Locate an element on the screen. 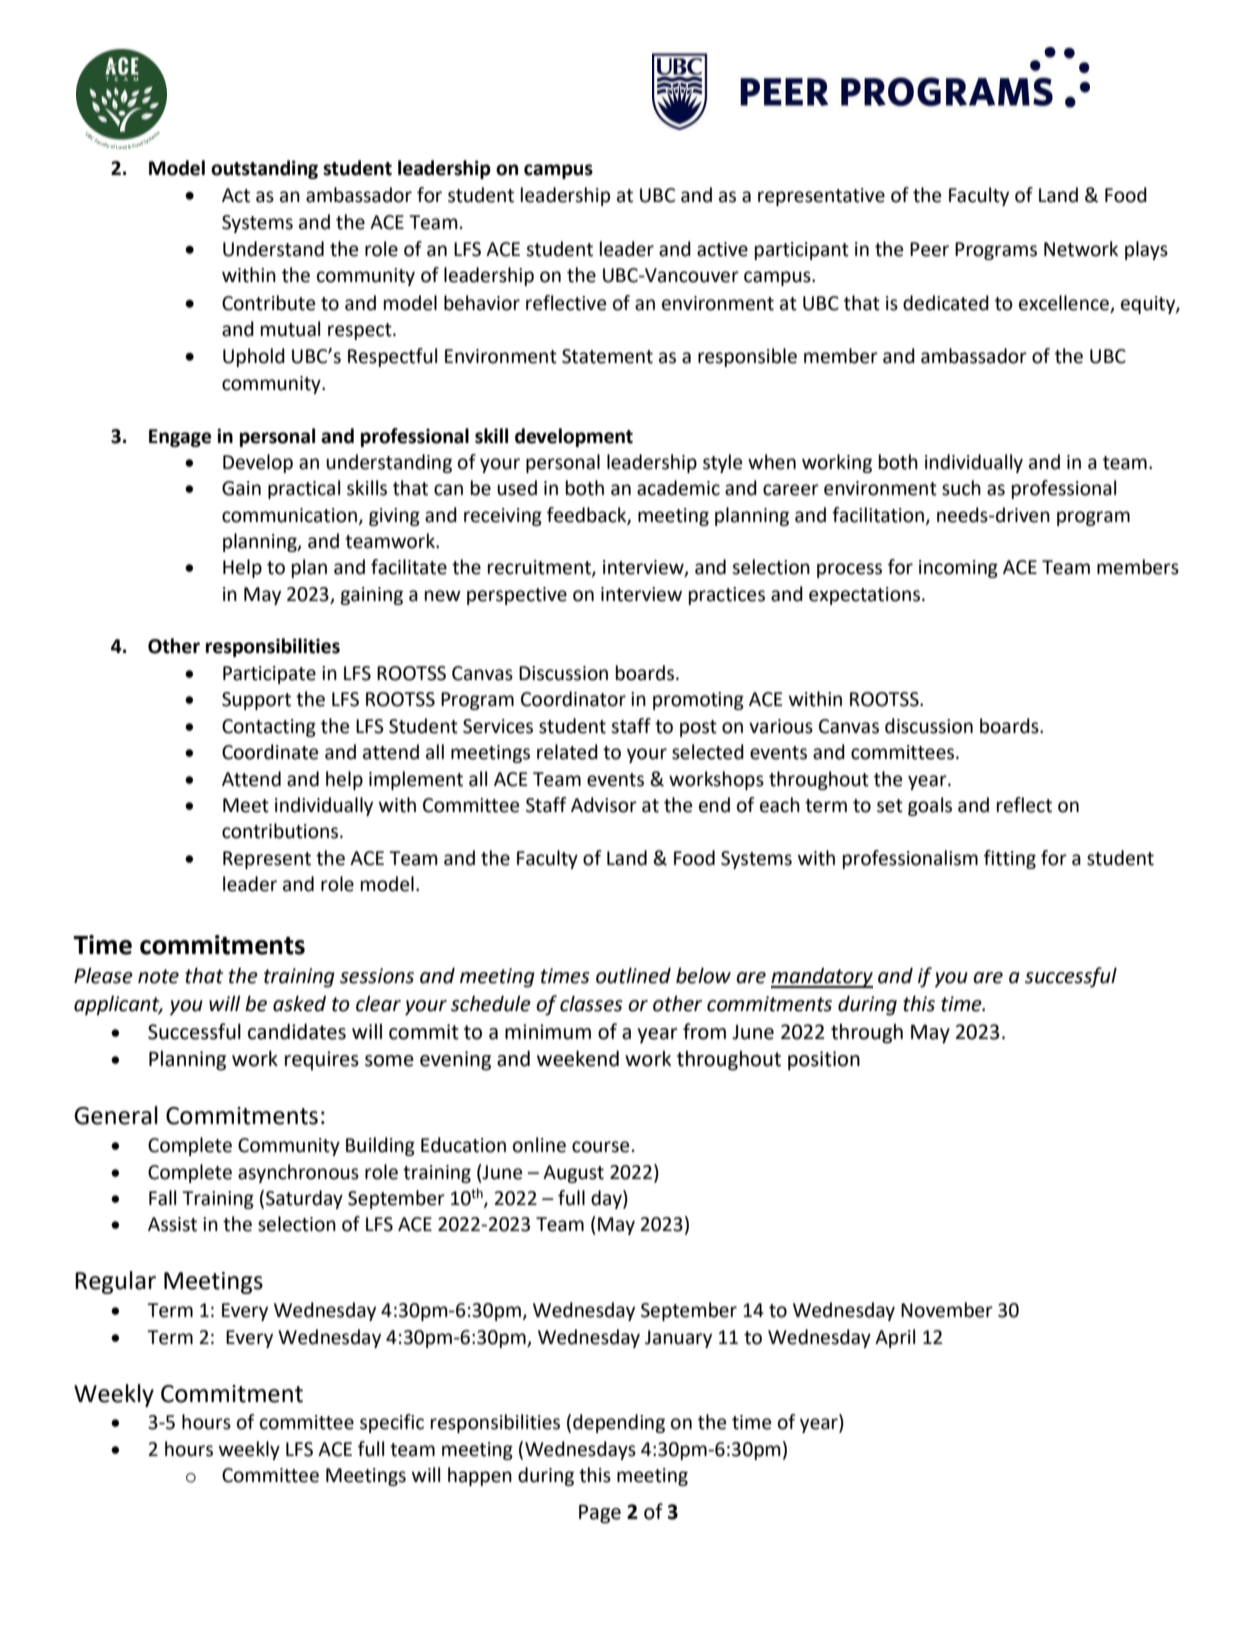 The width and height of the screenshot is (1256, 1626). Page is located at coordinates (600, 1514).
